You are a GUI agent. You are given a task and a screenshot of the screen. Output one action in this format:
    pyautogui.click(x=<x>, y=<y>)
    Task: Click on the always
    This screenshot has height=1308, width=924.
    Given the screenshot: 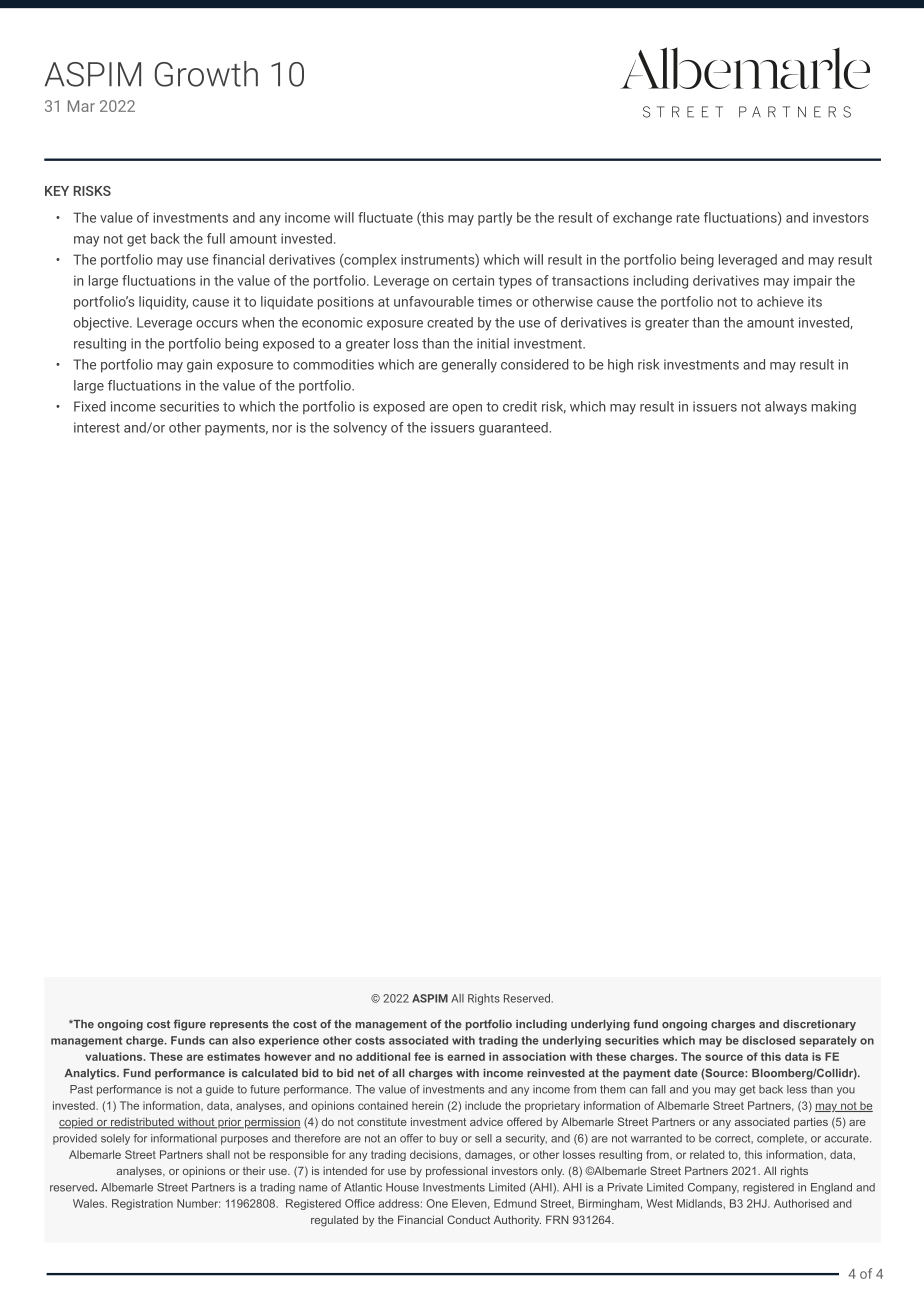 What is the action you would take?
    pyautogui.click(x=786, y=408)
